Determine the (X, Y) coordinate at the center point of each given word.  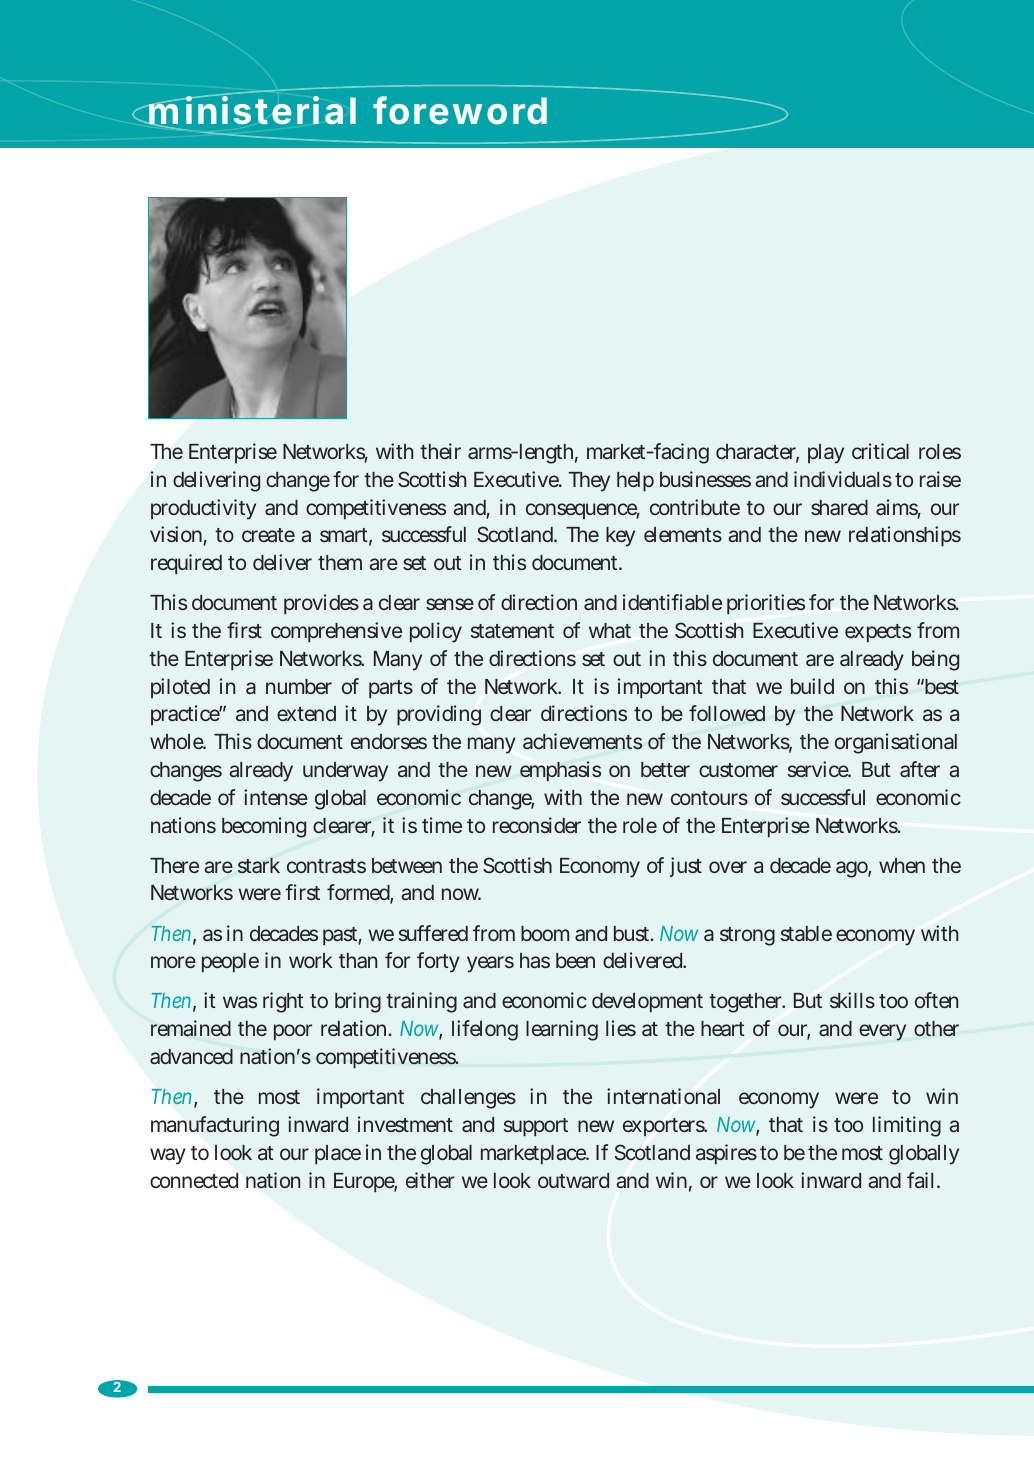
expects (878, 633)
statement (512, 631)
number (299, 686)
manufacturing (215, 1126)
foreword (460, 110)
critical (880, 451)
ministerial (252, 112)
